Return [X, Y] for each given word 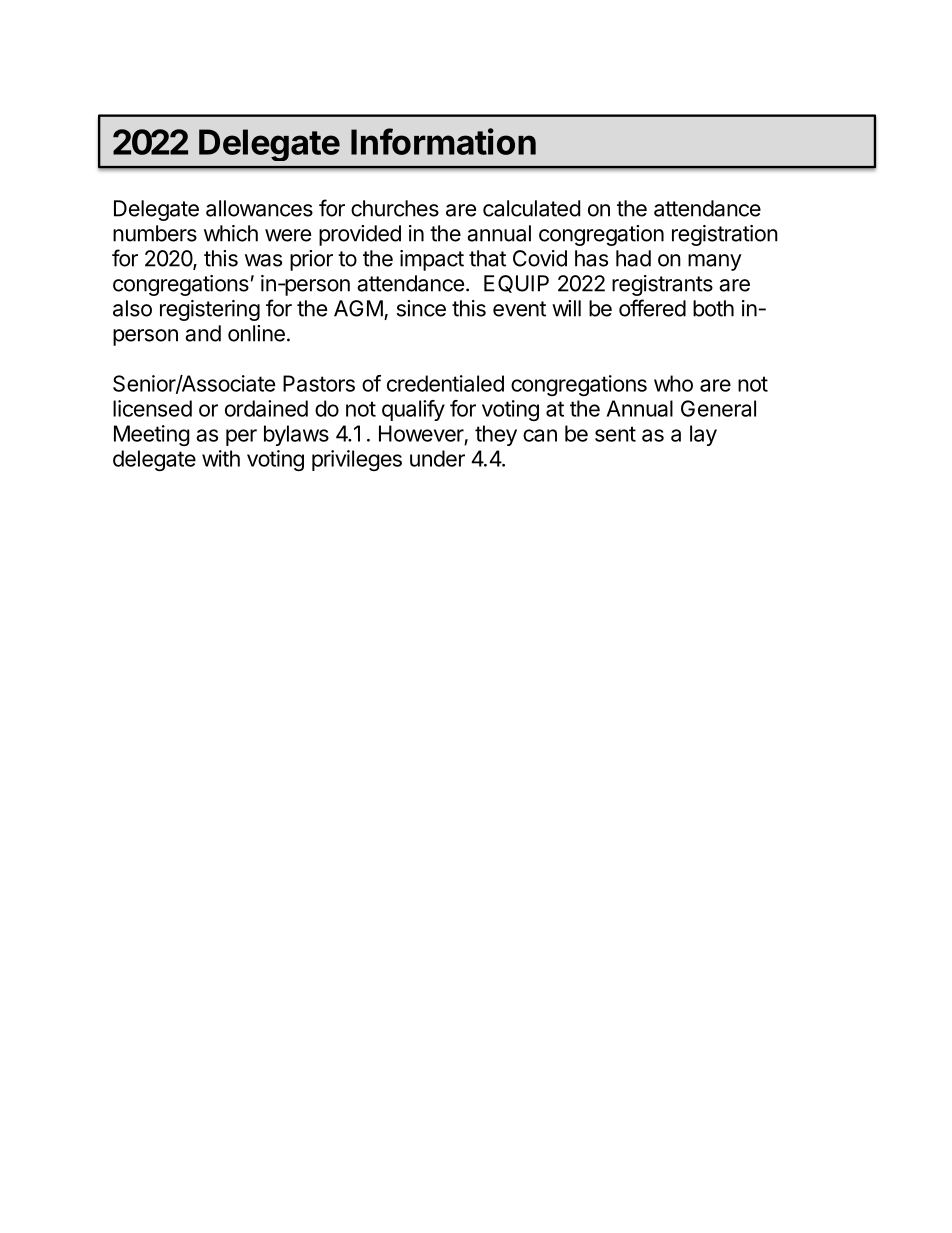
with [221, 458]
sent [615, 434]
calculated [531, 208]
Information [443, 141]
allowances [259, 208]
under [437, 458]
